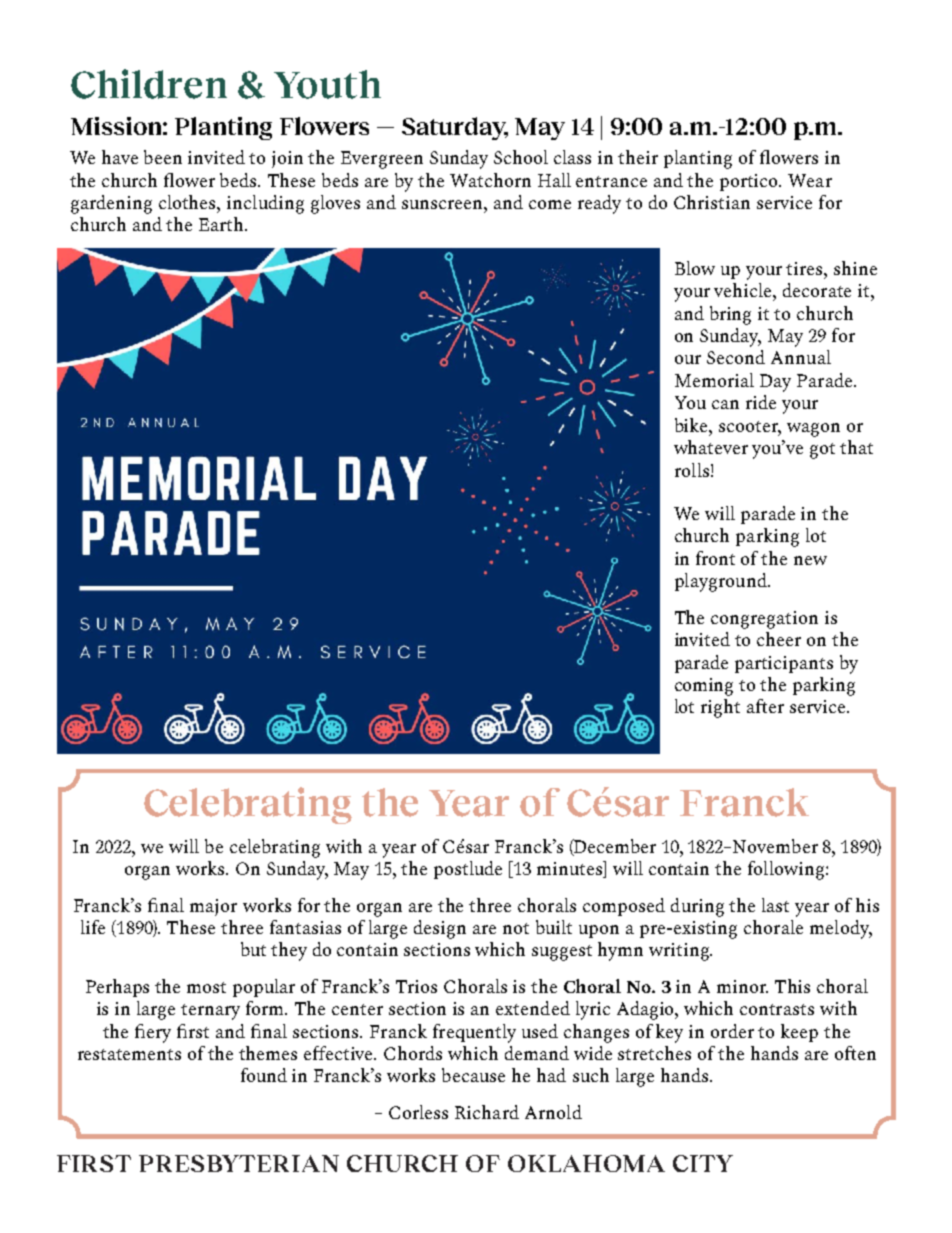 This image has width=952, height=1233. What do you see at coordinates (704, 687) in the image?
I see `coming` at bounding box center [704, 687].
